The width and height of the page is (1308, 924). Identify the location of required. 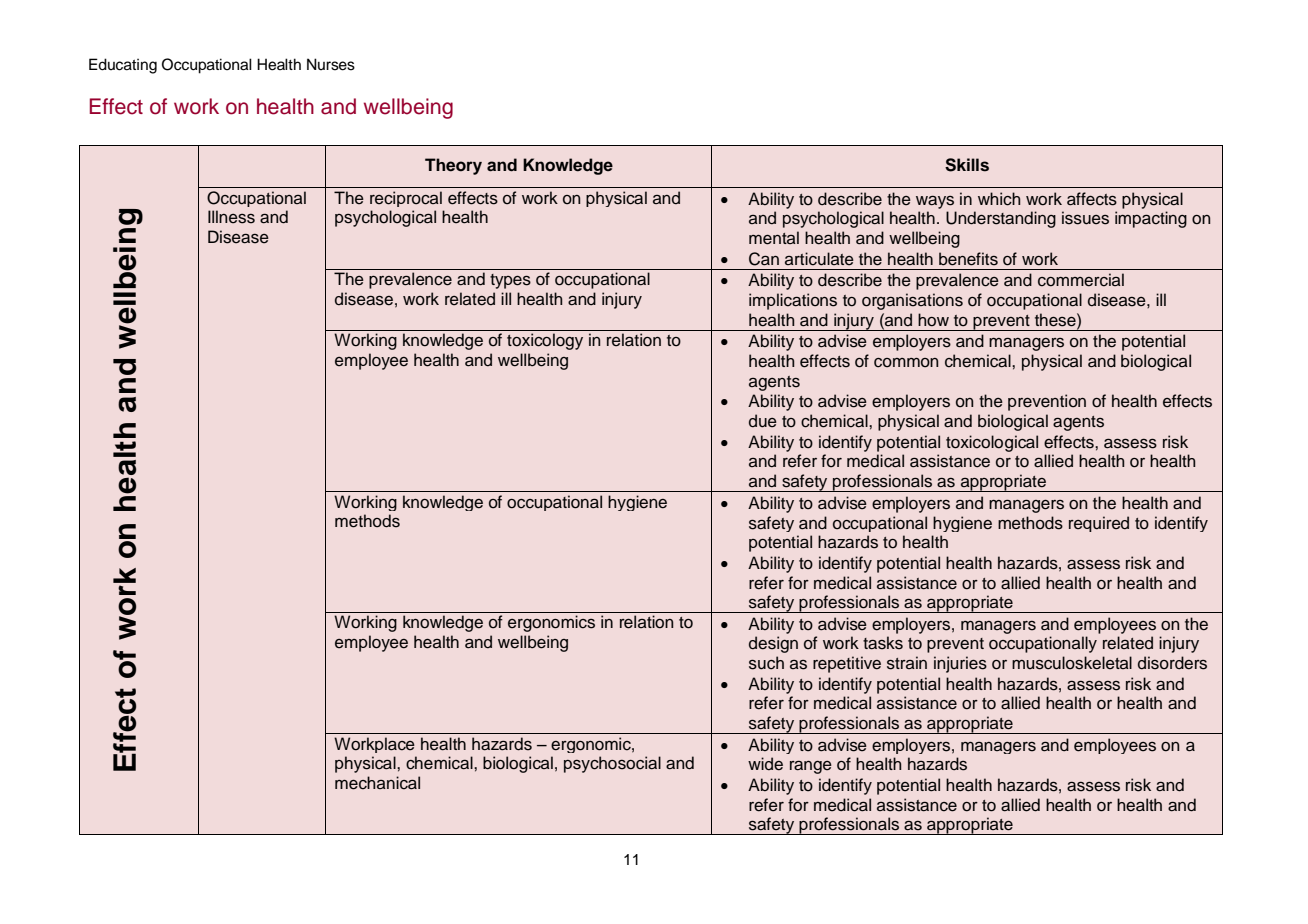
(1099, 524).
